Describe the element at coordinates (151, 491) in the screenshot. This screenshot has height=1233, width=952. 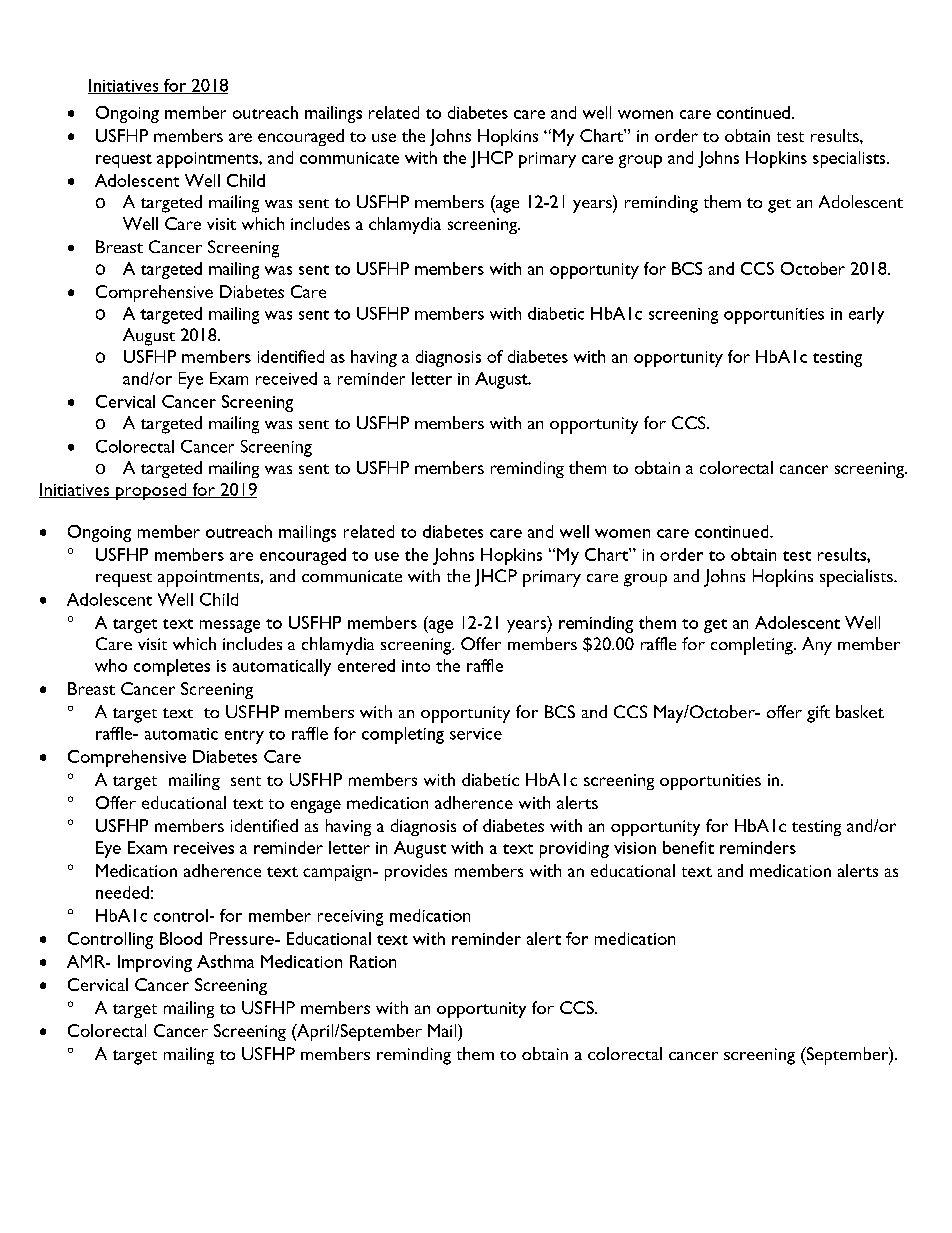
I see `proposed` at that location.
